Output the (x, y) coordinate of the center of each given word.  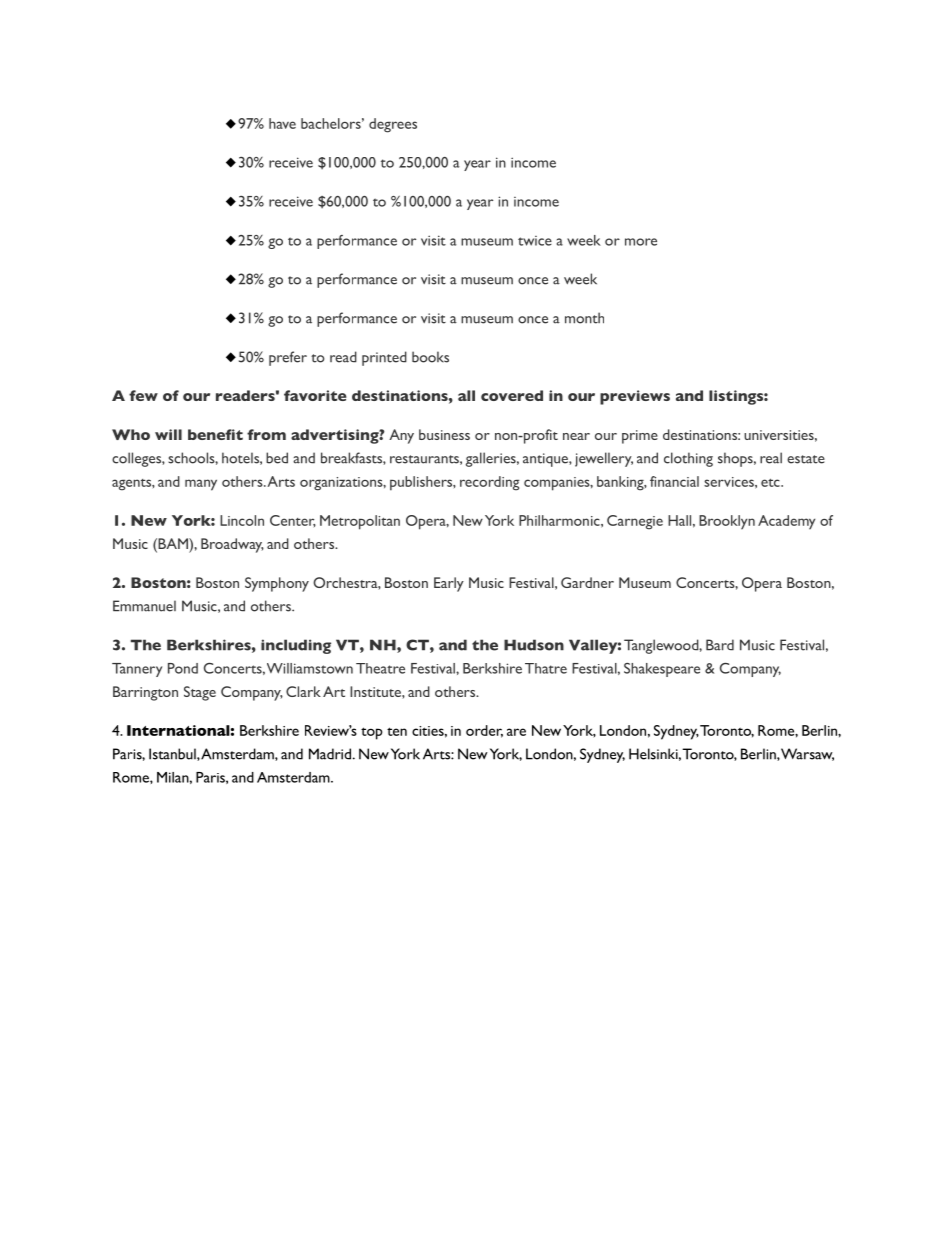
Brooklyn (727, 522)
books (430, 357)
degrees (393, 125)
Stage (200, 693)
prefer (288, 358)
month (584, 318)
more (641, 242)
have (282, 123)
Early (449, 584)
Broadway (232, 545)
